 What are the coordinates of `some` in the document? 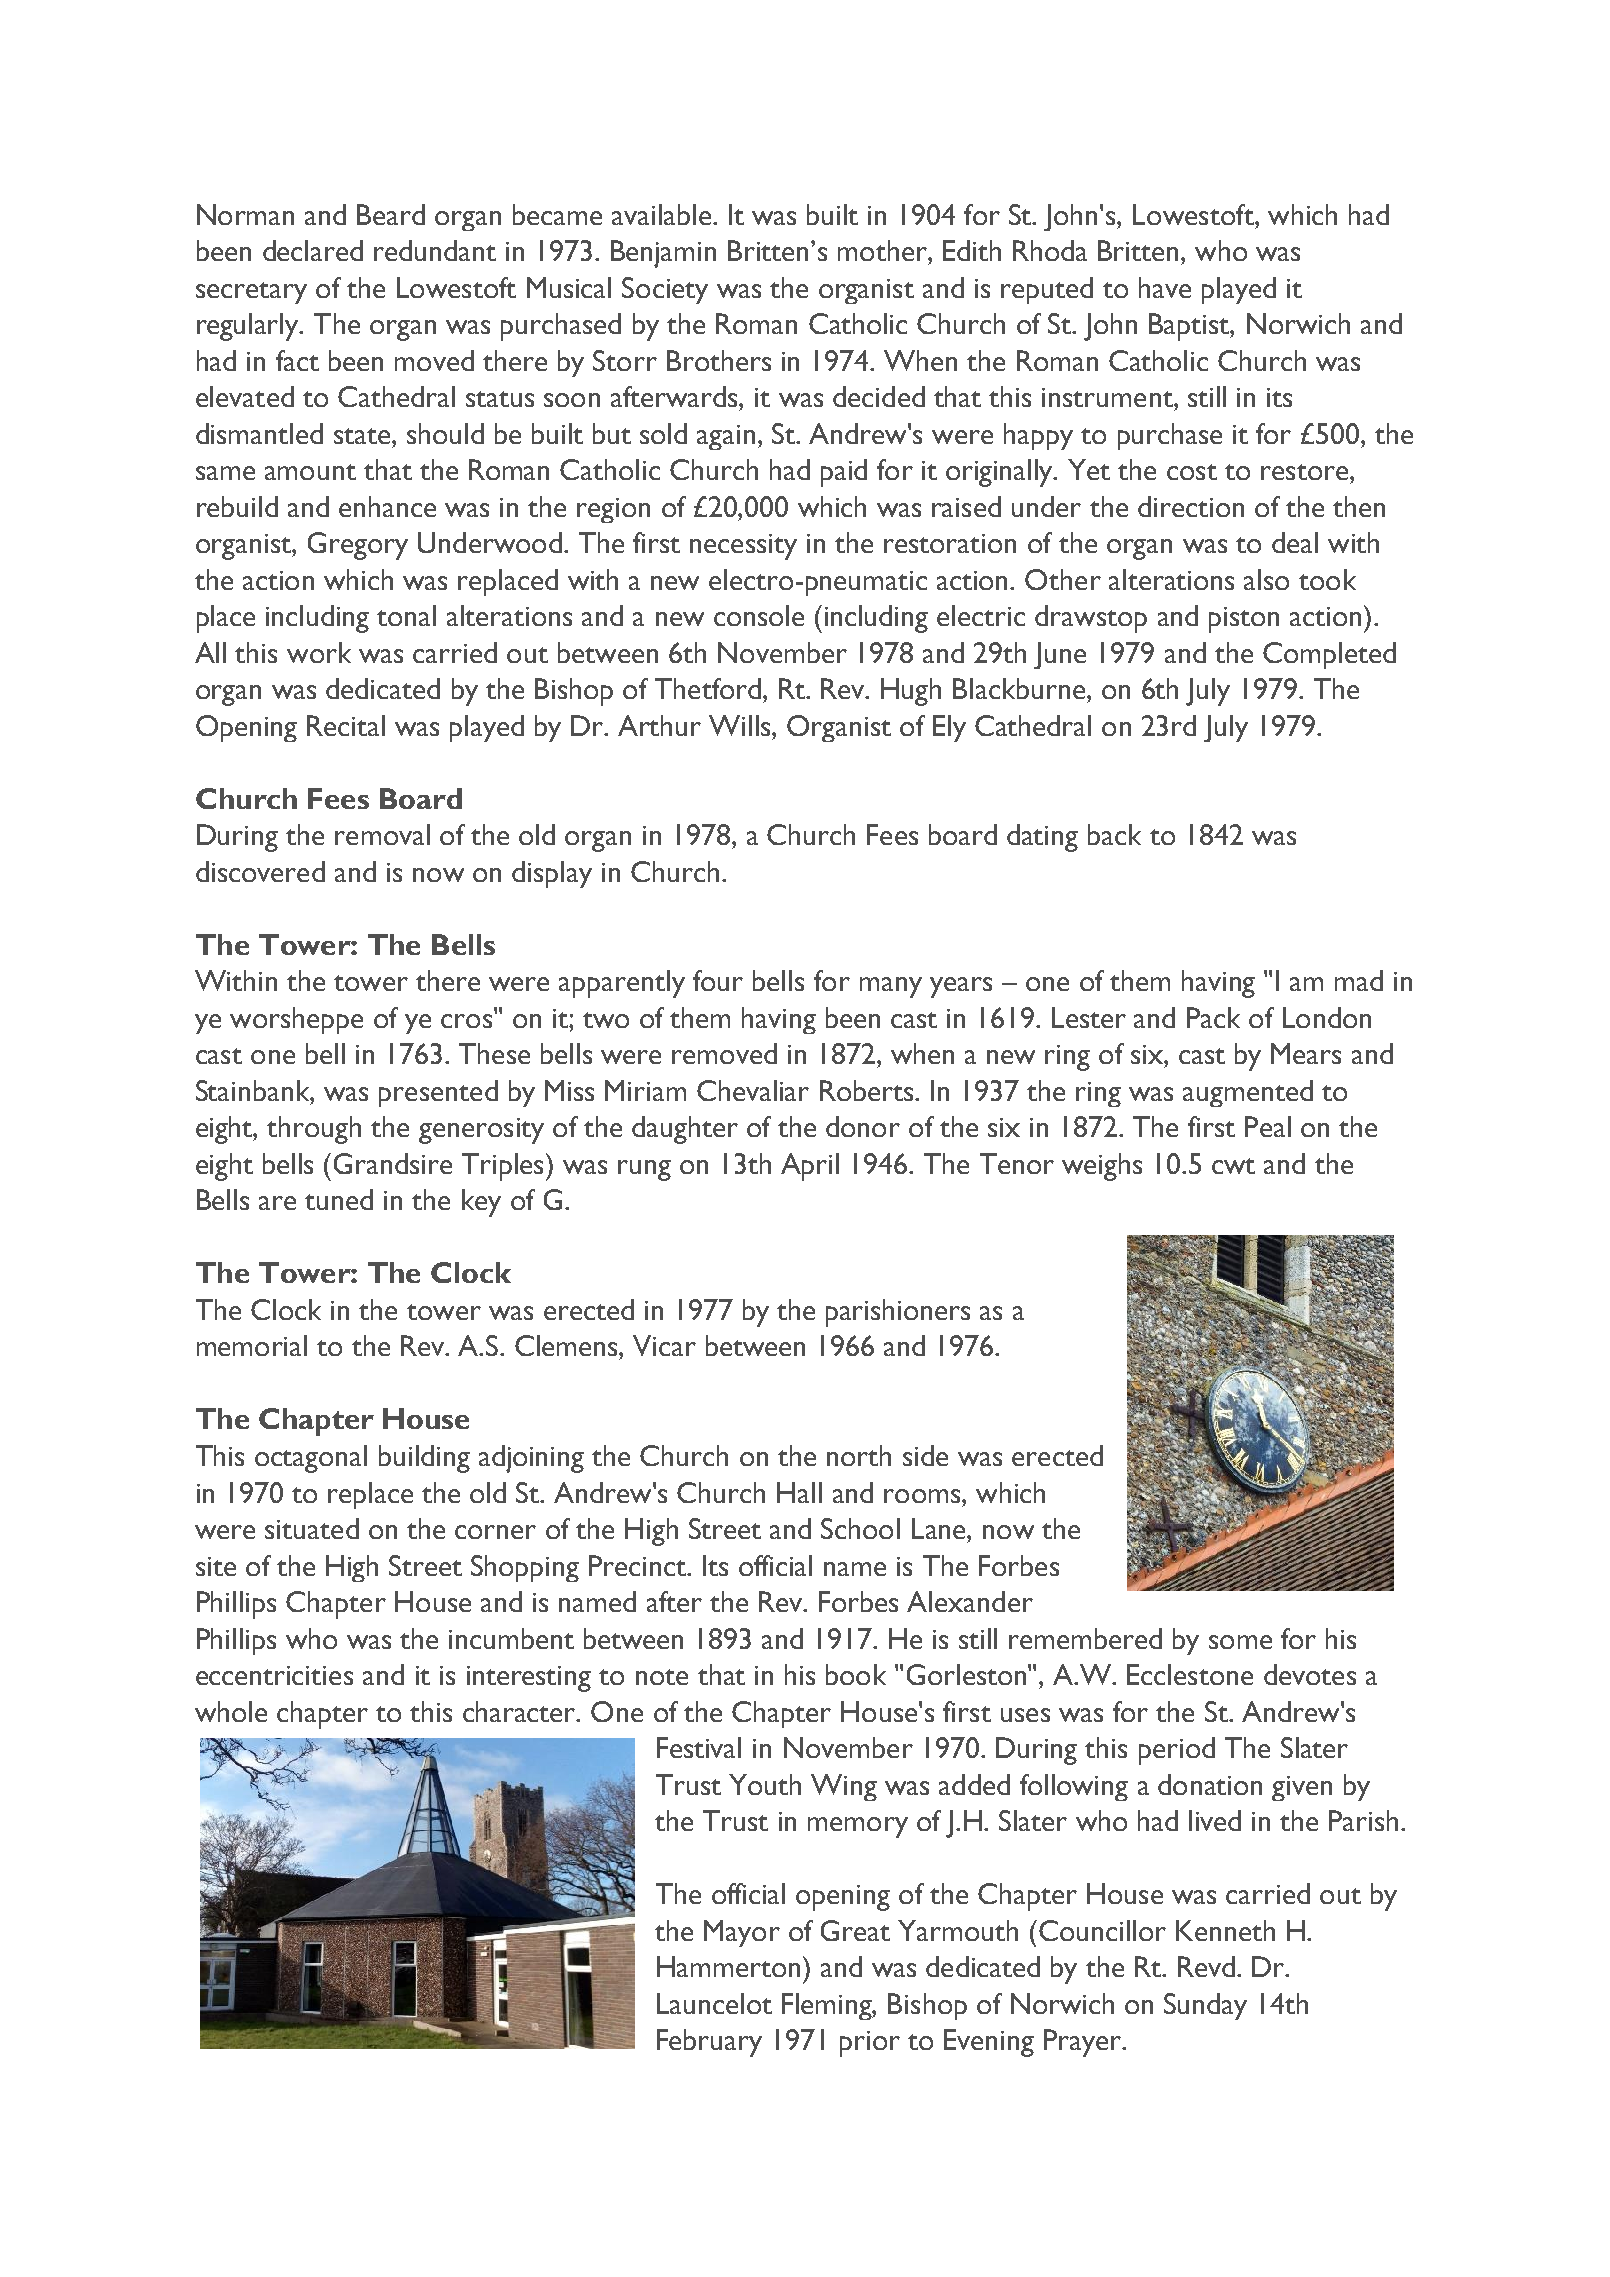 It's located at (1240, 1642).
